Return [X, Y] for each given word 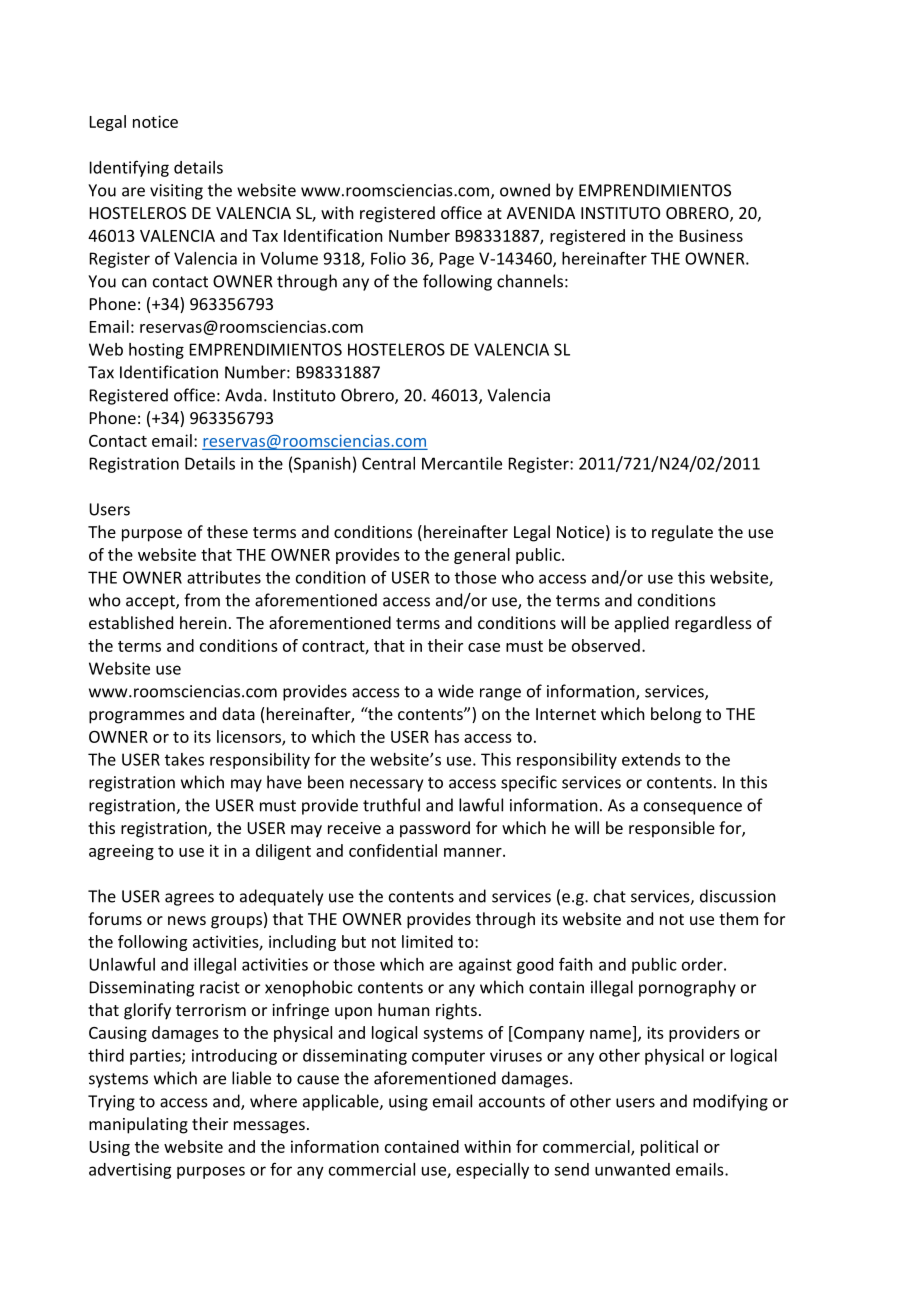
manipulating [138, 1125]
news [187, 920]
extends [651, 759]
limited [427, 941]
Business [711, 235]
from [202, 600]
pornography [687, 988]
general [482, 556]
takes [184, 759]
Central [388, 463]
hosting [156, 351]
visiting [176, 192]
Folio [388, 258]
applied [642, 624]
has [447, 736]
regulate [682, 533]
